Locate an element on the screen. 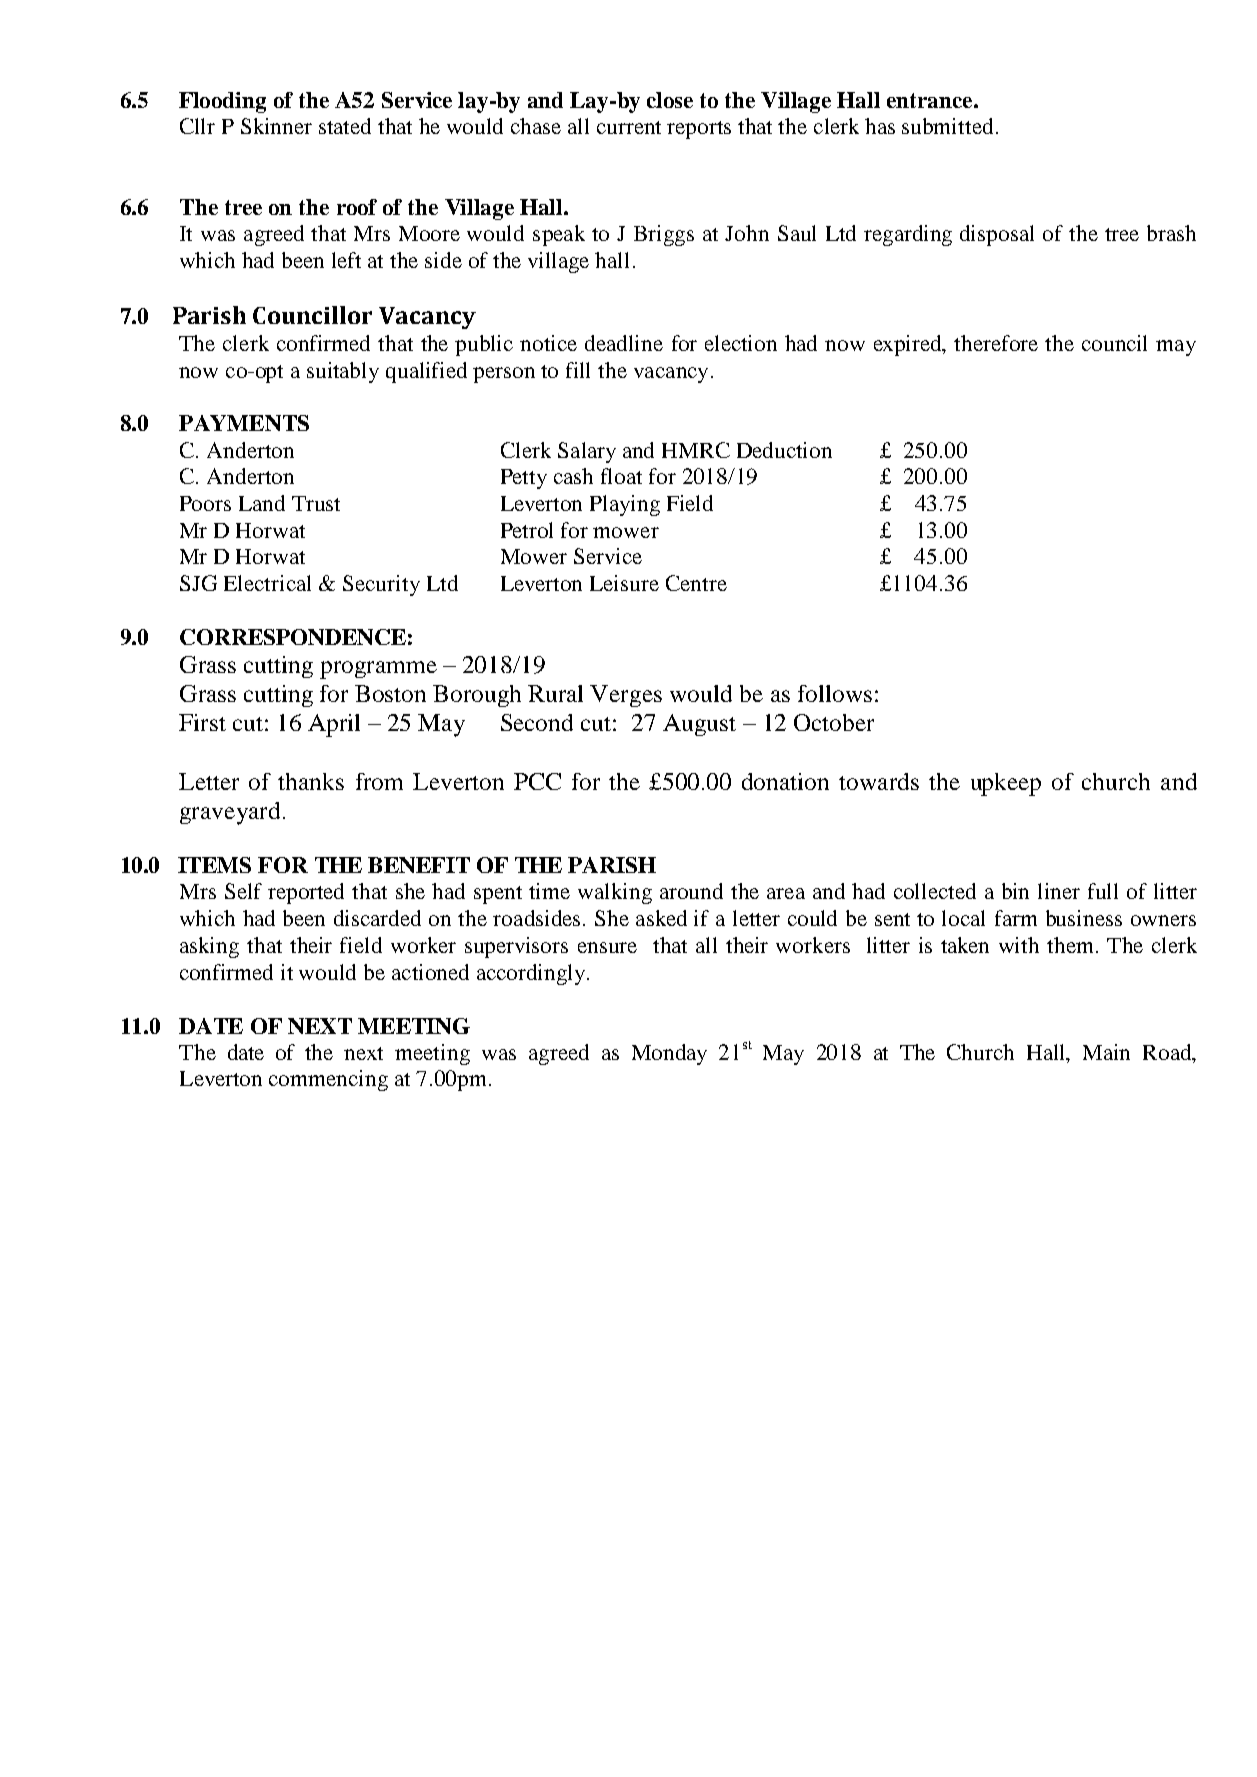  follows is located at coordinates (835, 693).
